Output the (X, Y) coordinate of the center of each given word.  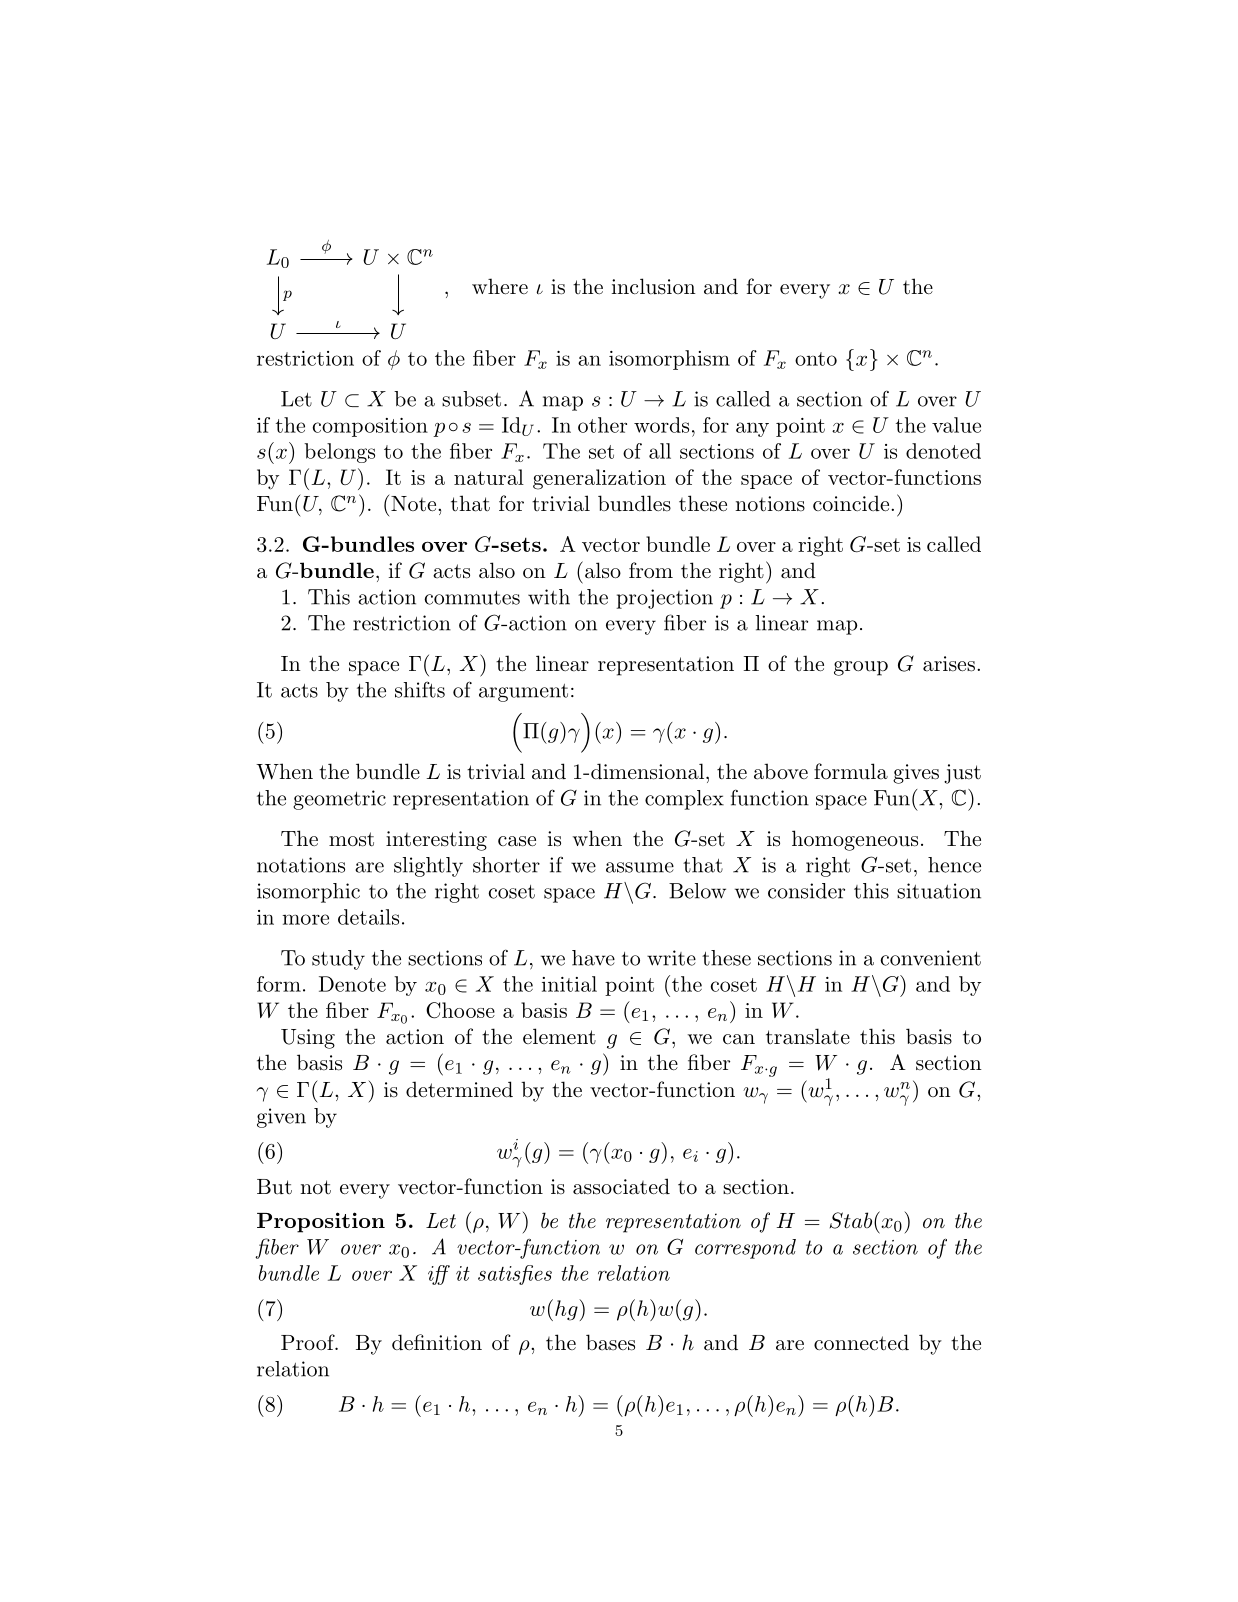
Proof (309, 1342)
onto (816, 359)
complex (684, 800)
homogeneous (855, 840)
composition (370, 427)
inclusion (654, 286)
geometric (339, 800)
